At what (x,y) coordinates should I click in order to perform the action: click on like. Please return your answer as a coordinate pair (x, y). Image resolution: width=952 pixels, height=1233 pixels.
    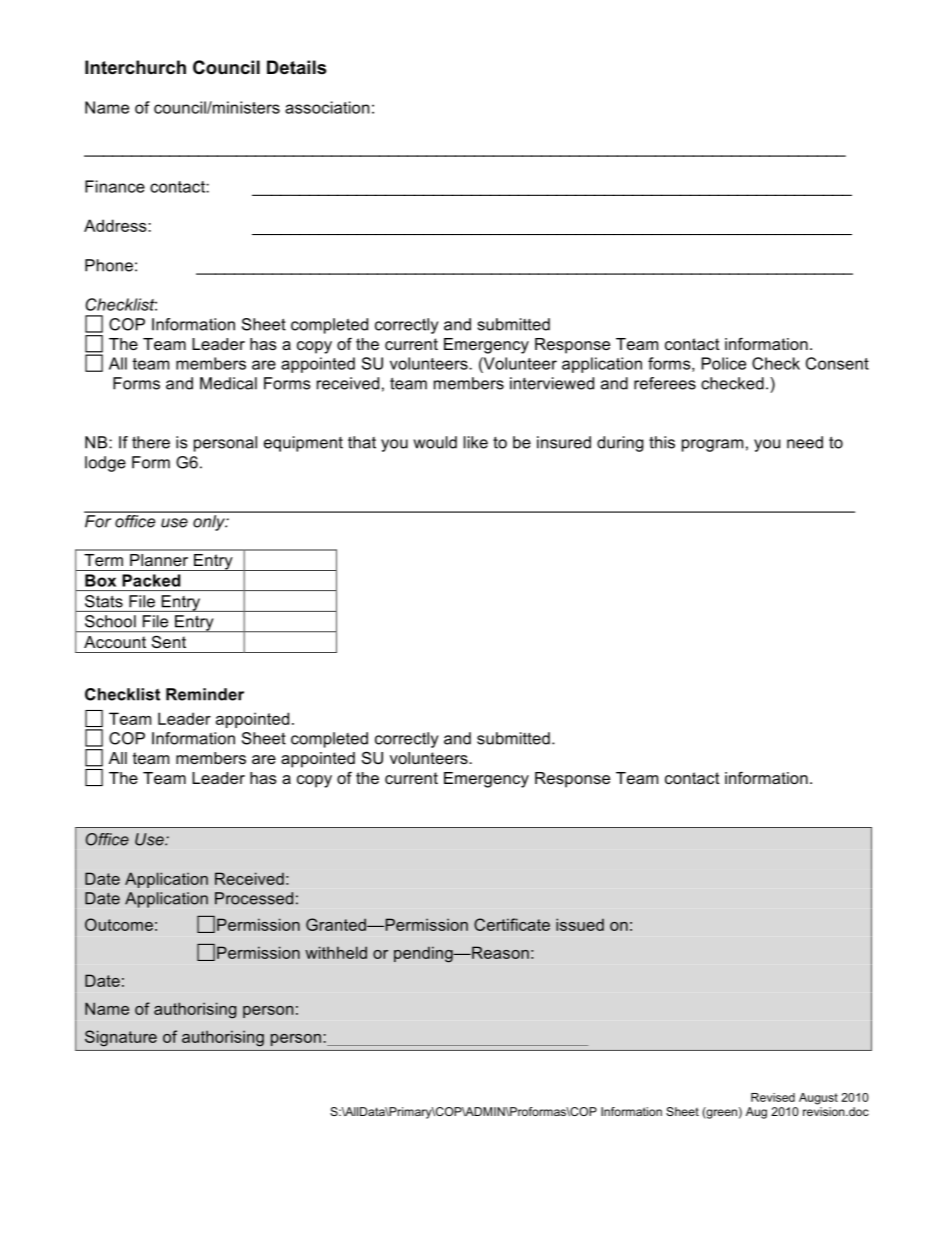
    Looking at the image, I should click on (476, 442).
